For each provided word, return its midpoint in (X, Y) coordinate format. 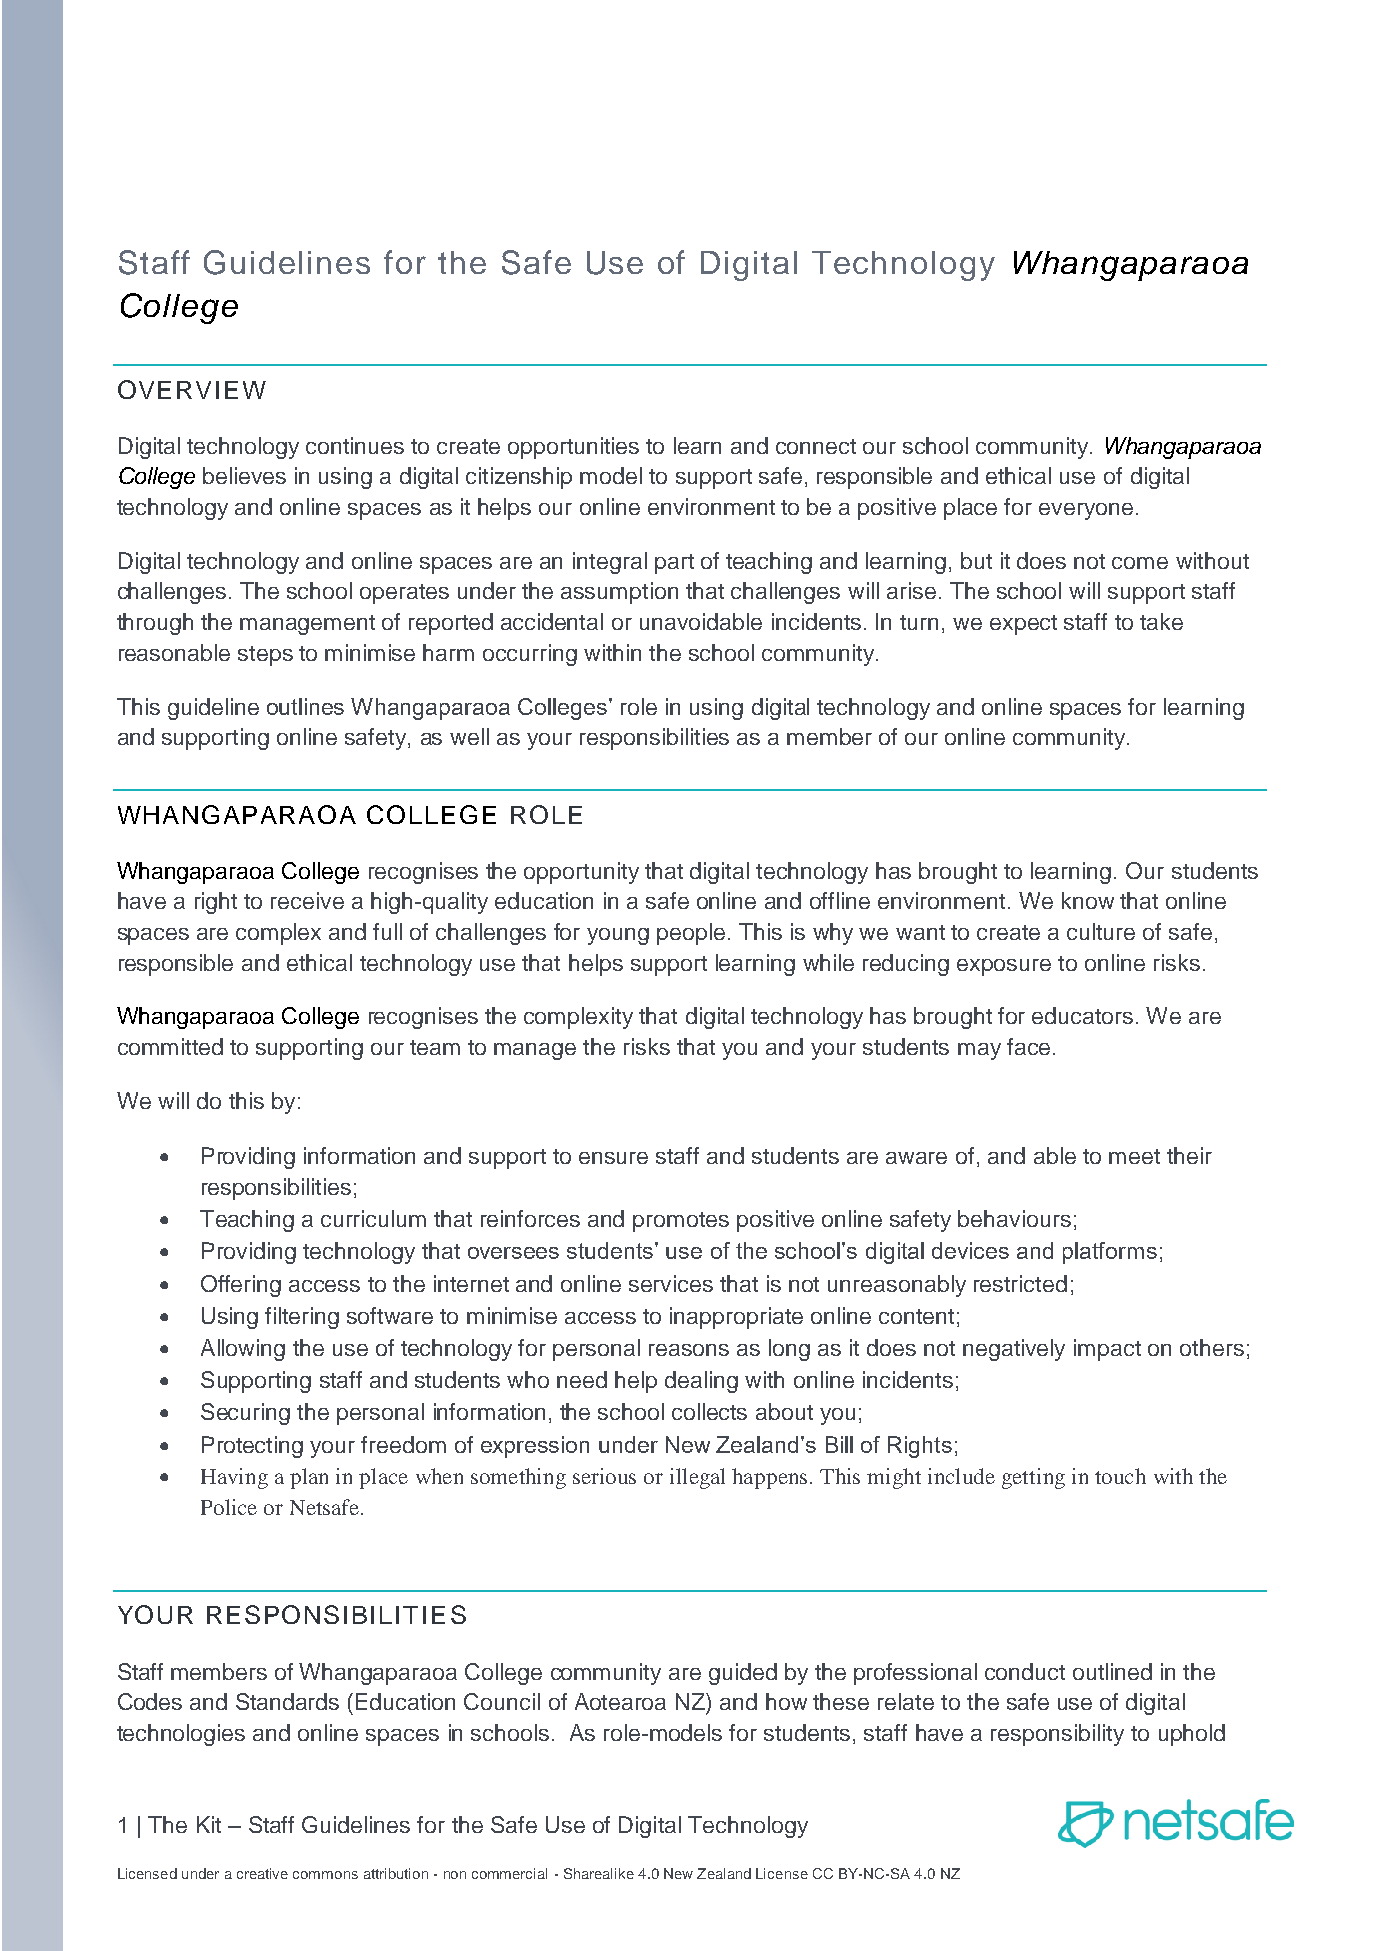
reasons (689, 1350)
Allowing (243, 1350)
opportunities (573, 448)
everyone (1086, 511)
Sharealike (599, 1873)
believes (244, 475)
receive (307, 900)
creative (262, 1873)
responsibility (1057, 1735)
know (1088, 900)
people (691, 934)
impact (1107, 1350)
